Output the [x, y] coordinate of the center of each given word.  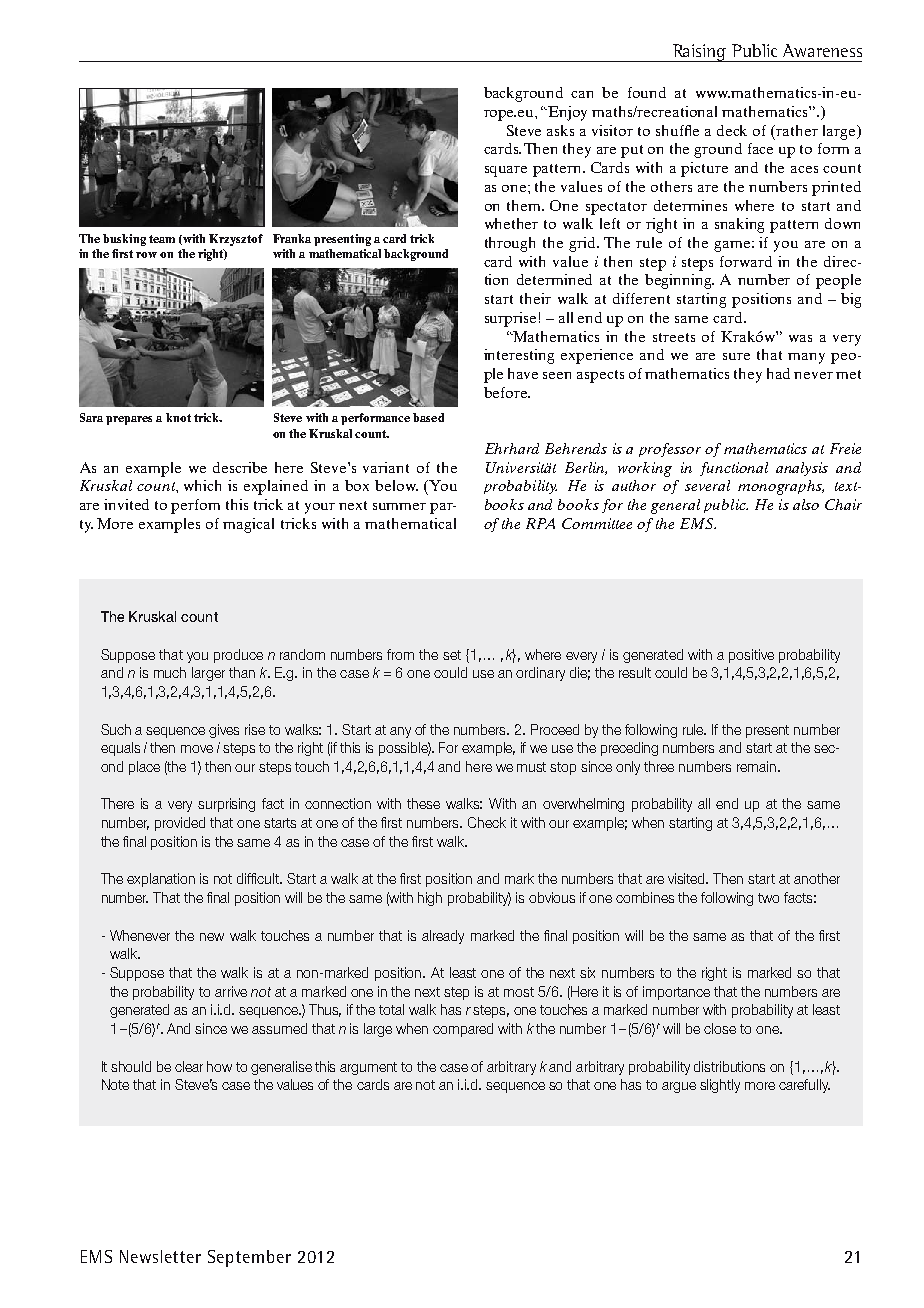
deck [732, 130]
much [170, 672]
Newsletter [160, 1256]
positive [751, 656]
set [452, 655]
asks [560, 130]
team [162, 239]
